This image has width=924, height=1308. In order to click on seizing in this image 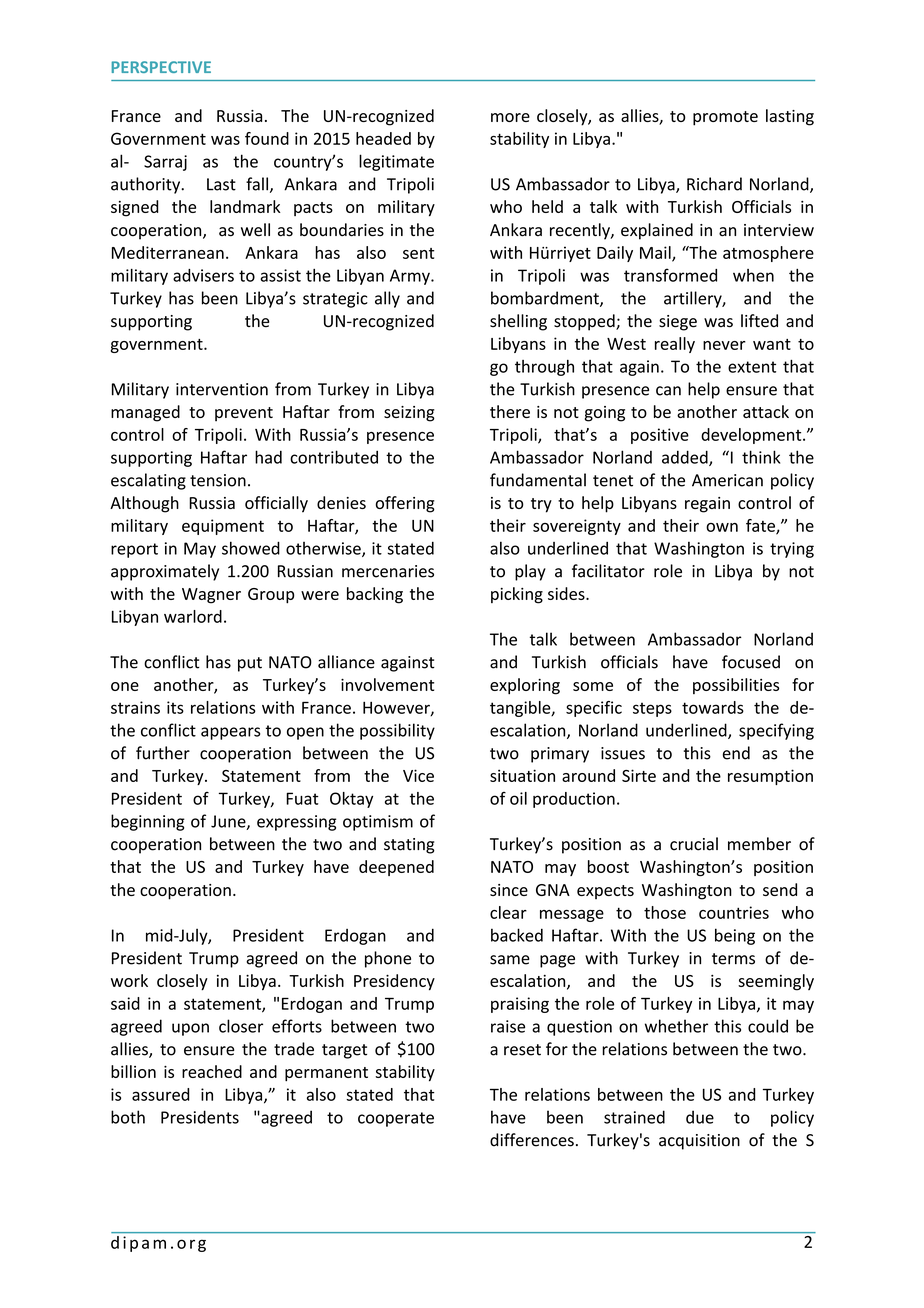, I will do `click(409, 414)`.
